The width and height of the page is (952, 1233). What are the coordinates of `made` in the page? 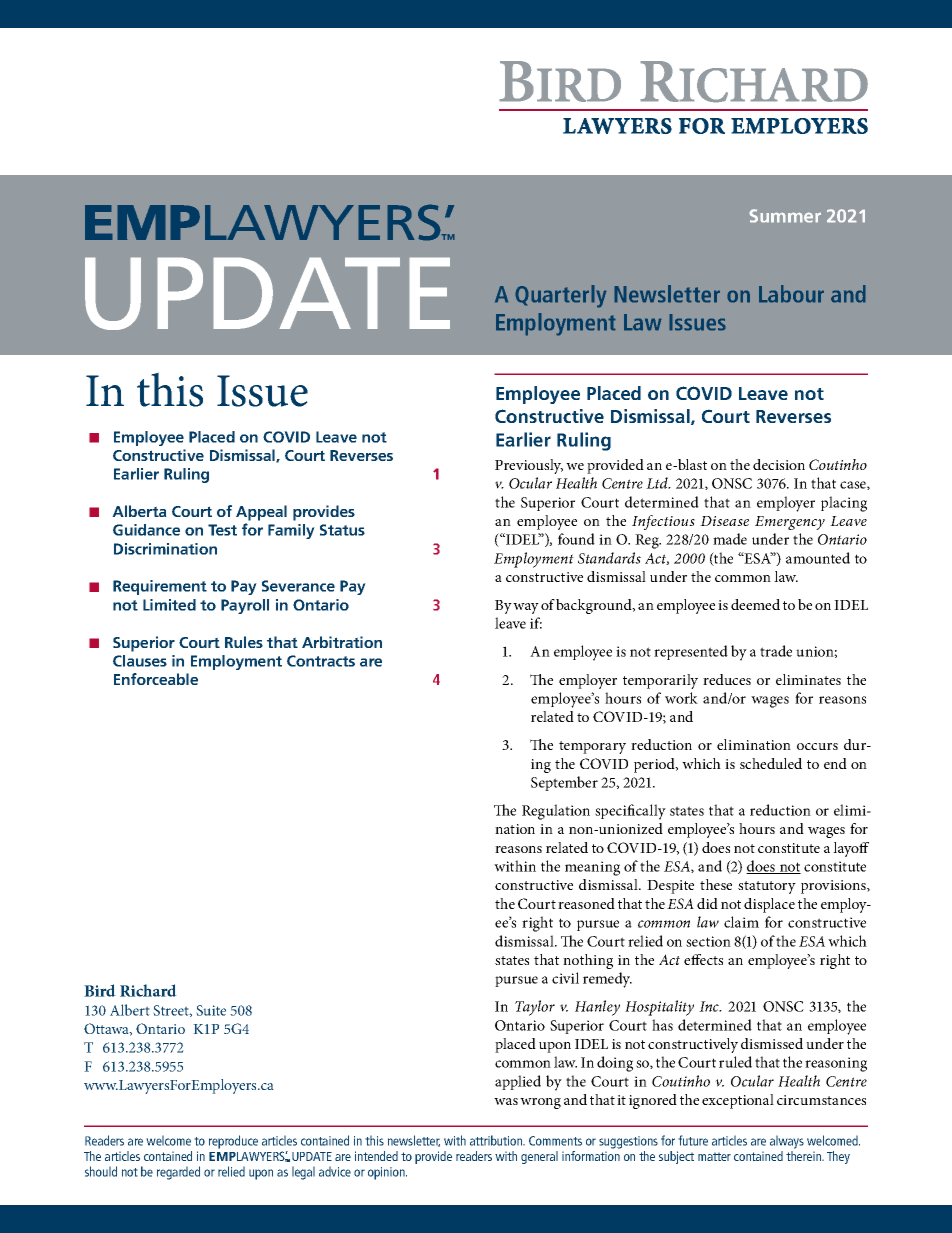 It's located at (730, 539).
